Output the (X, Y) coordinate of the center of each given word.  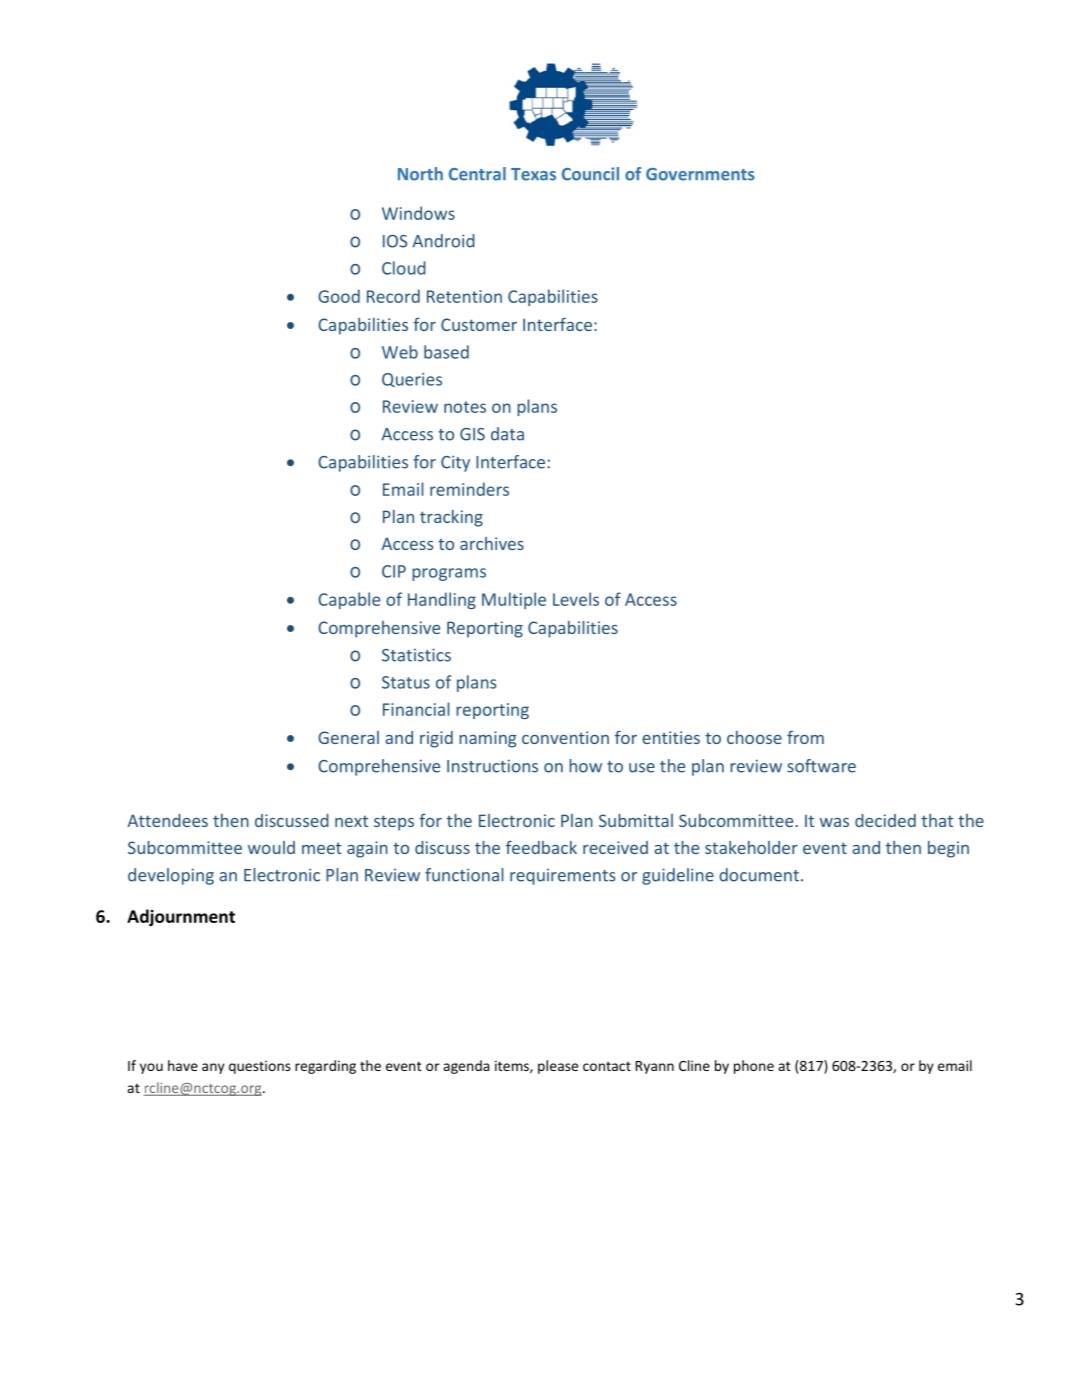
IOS (395, 241)
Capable (349, 600)
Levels (576, 599)
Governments (700, 174)
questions (260, 1067)
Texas (533, 174)
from (805, 737)
